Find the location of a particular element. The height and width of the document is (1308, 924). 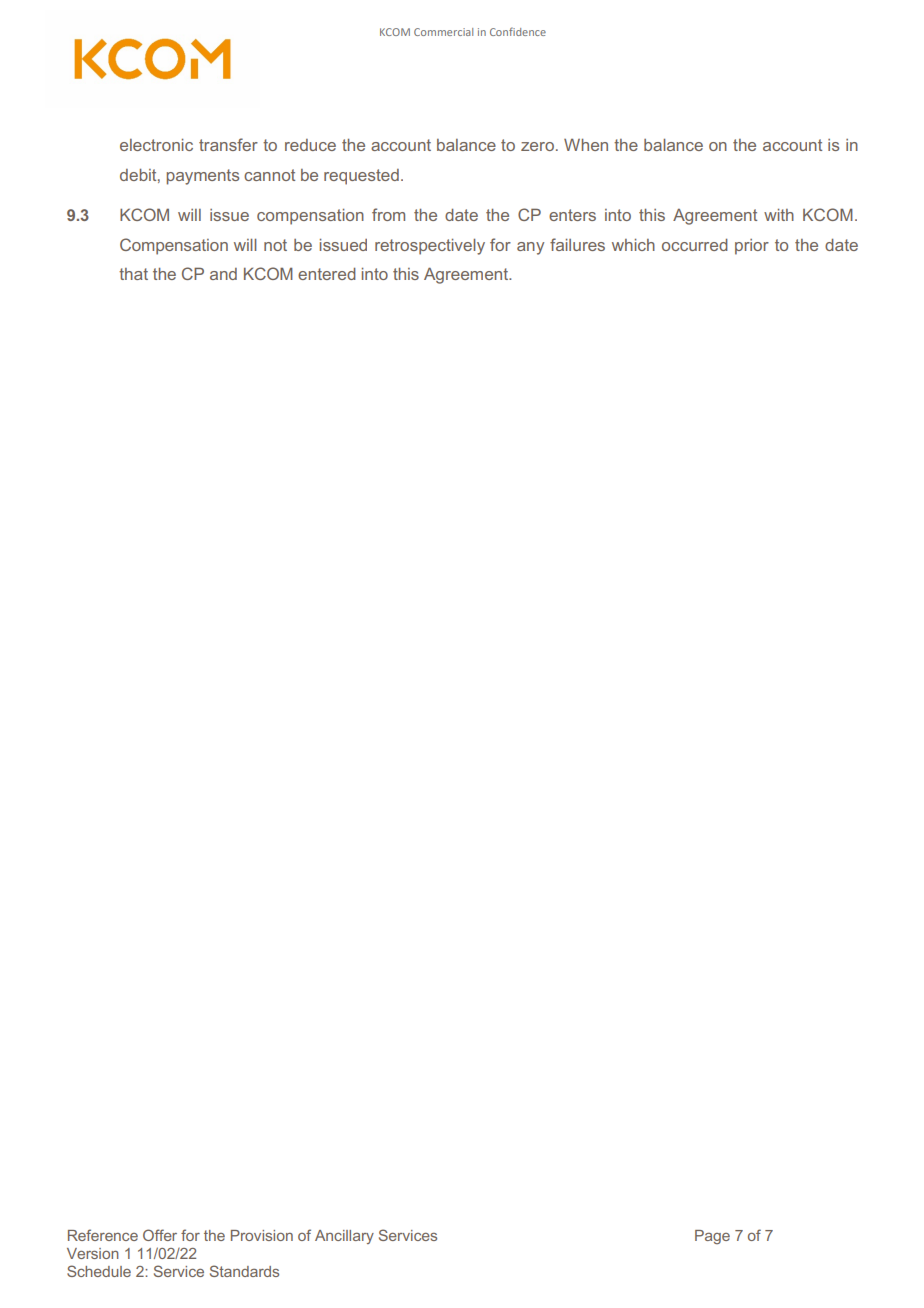

Ancillary is located at coordinates (344, 1237).
